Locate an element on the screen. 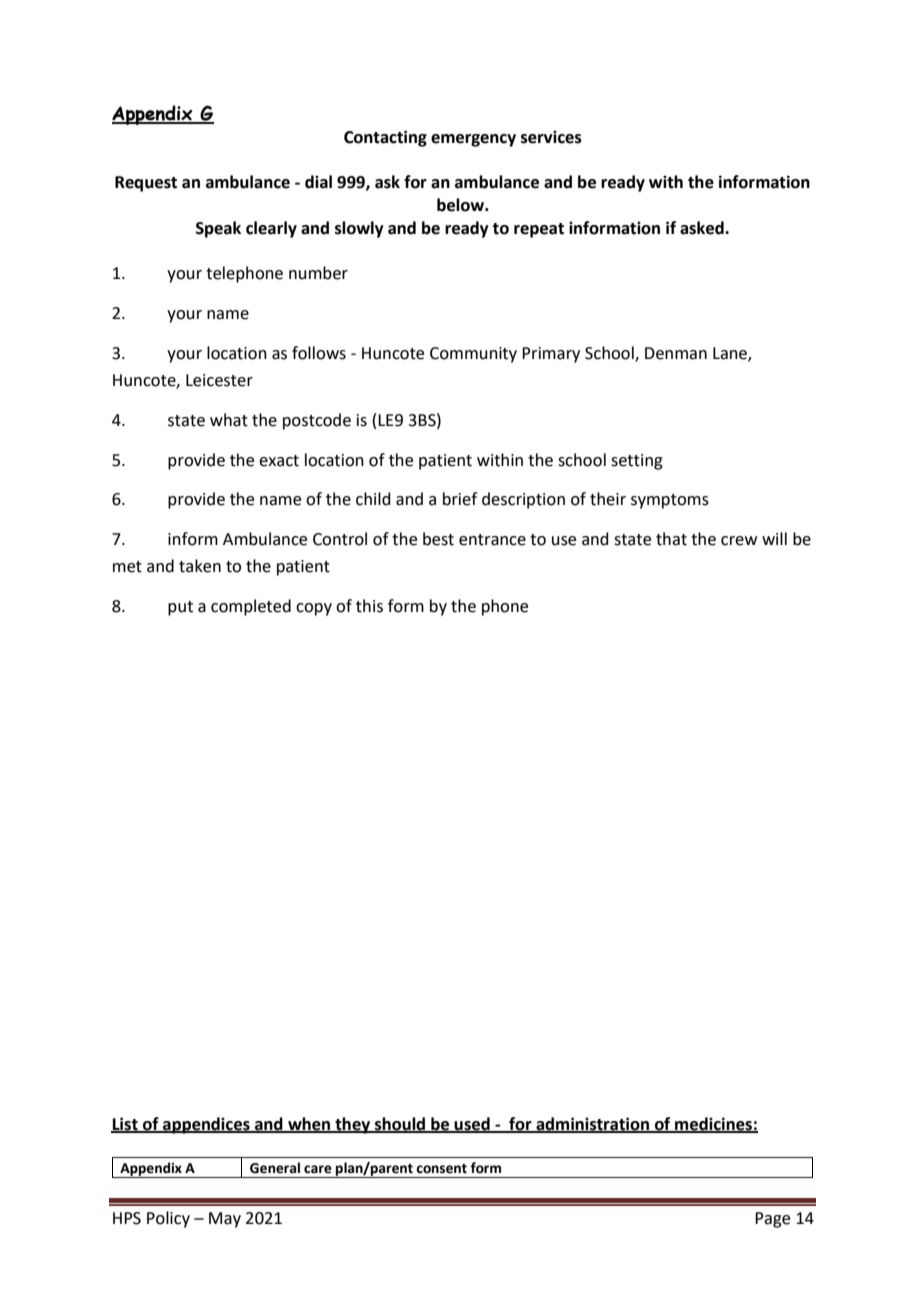 Image resolution: width=924 pixels, height=1308 pixels. asked is located at coordinates (703, 228).
